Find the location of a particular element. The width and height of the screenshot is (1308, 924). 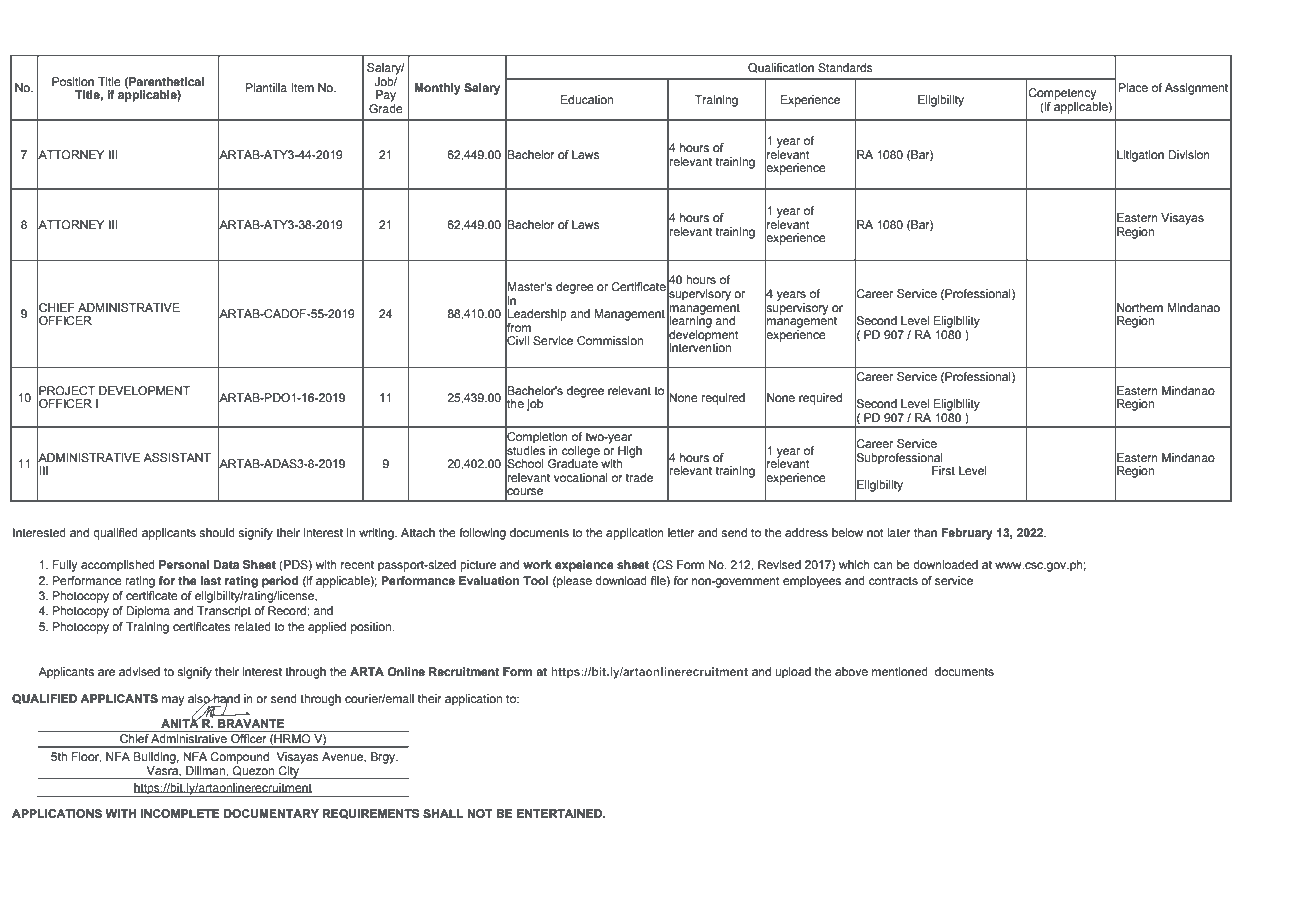

advised is located at coordinates (139, 671).
